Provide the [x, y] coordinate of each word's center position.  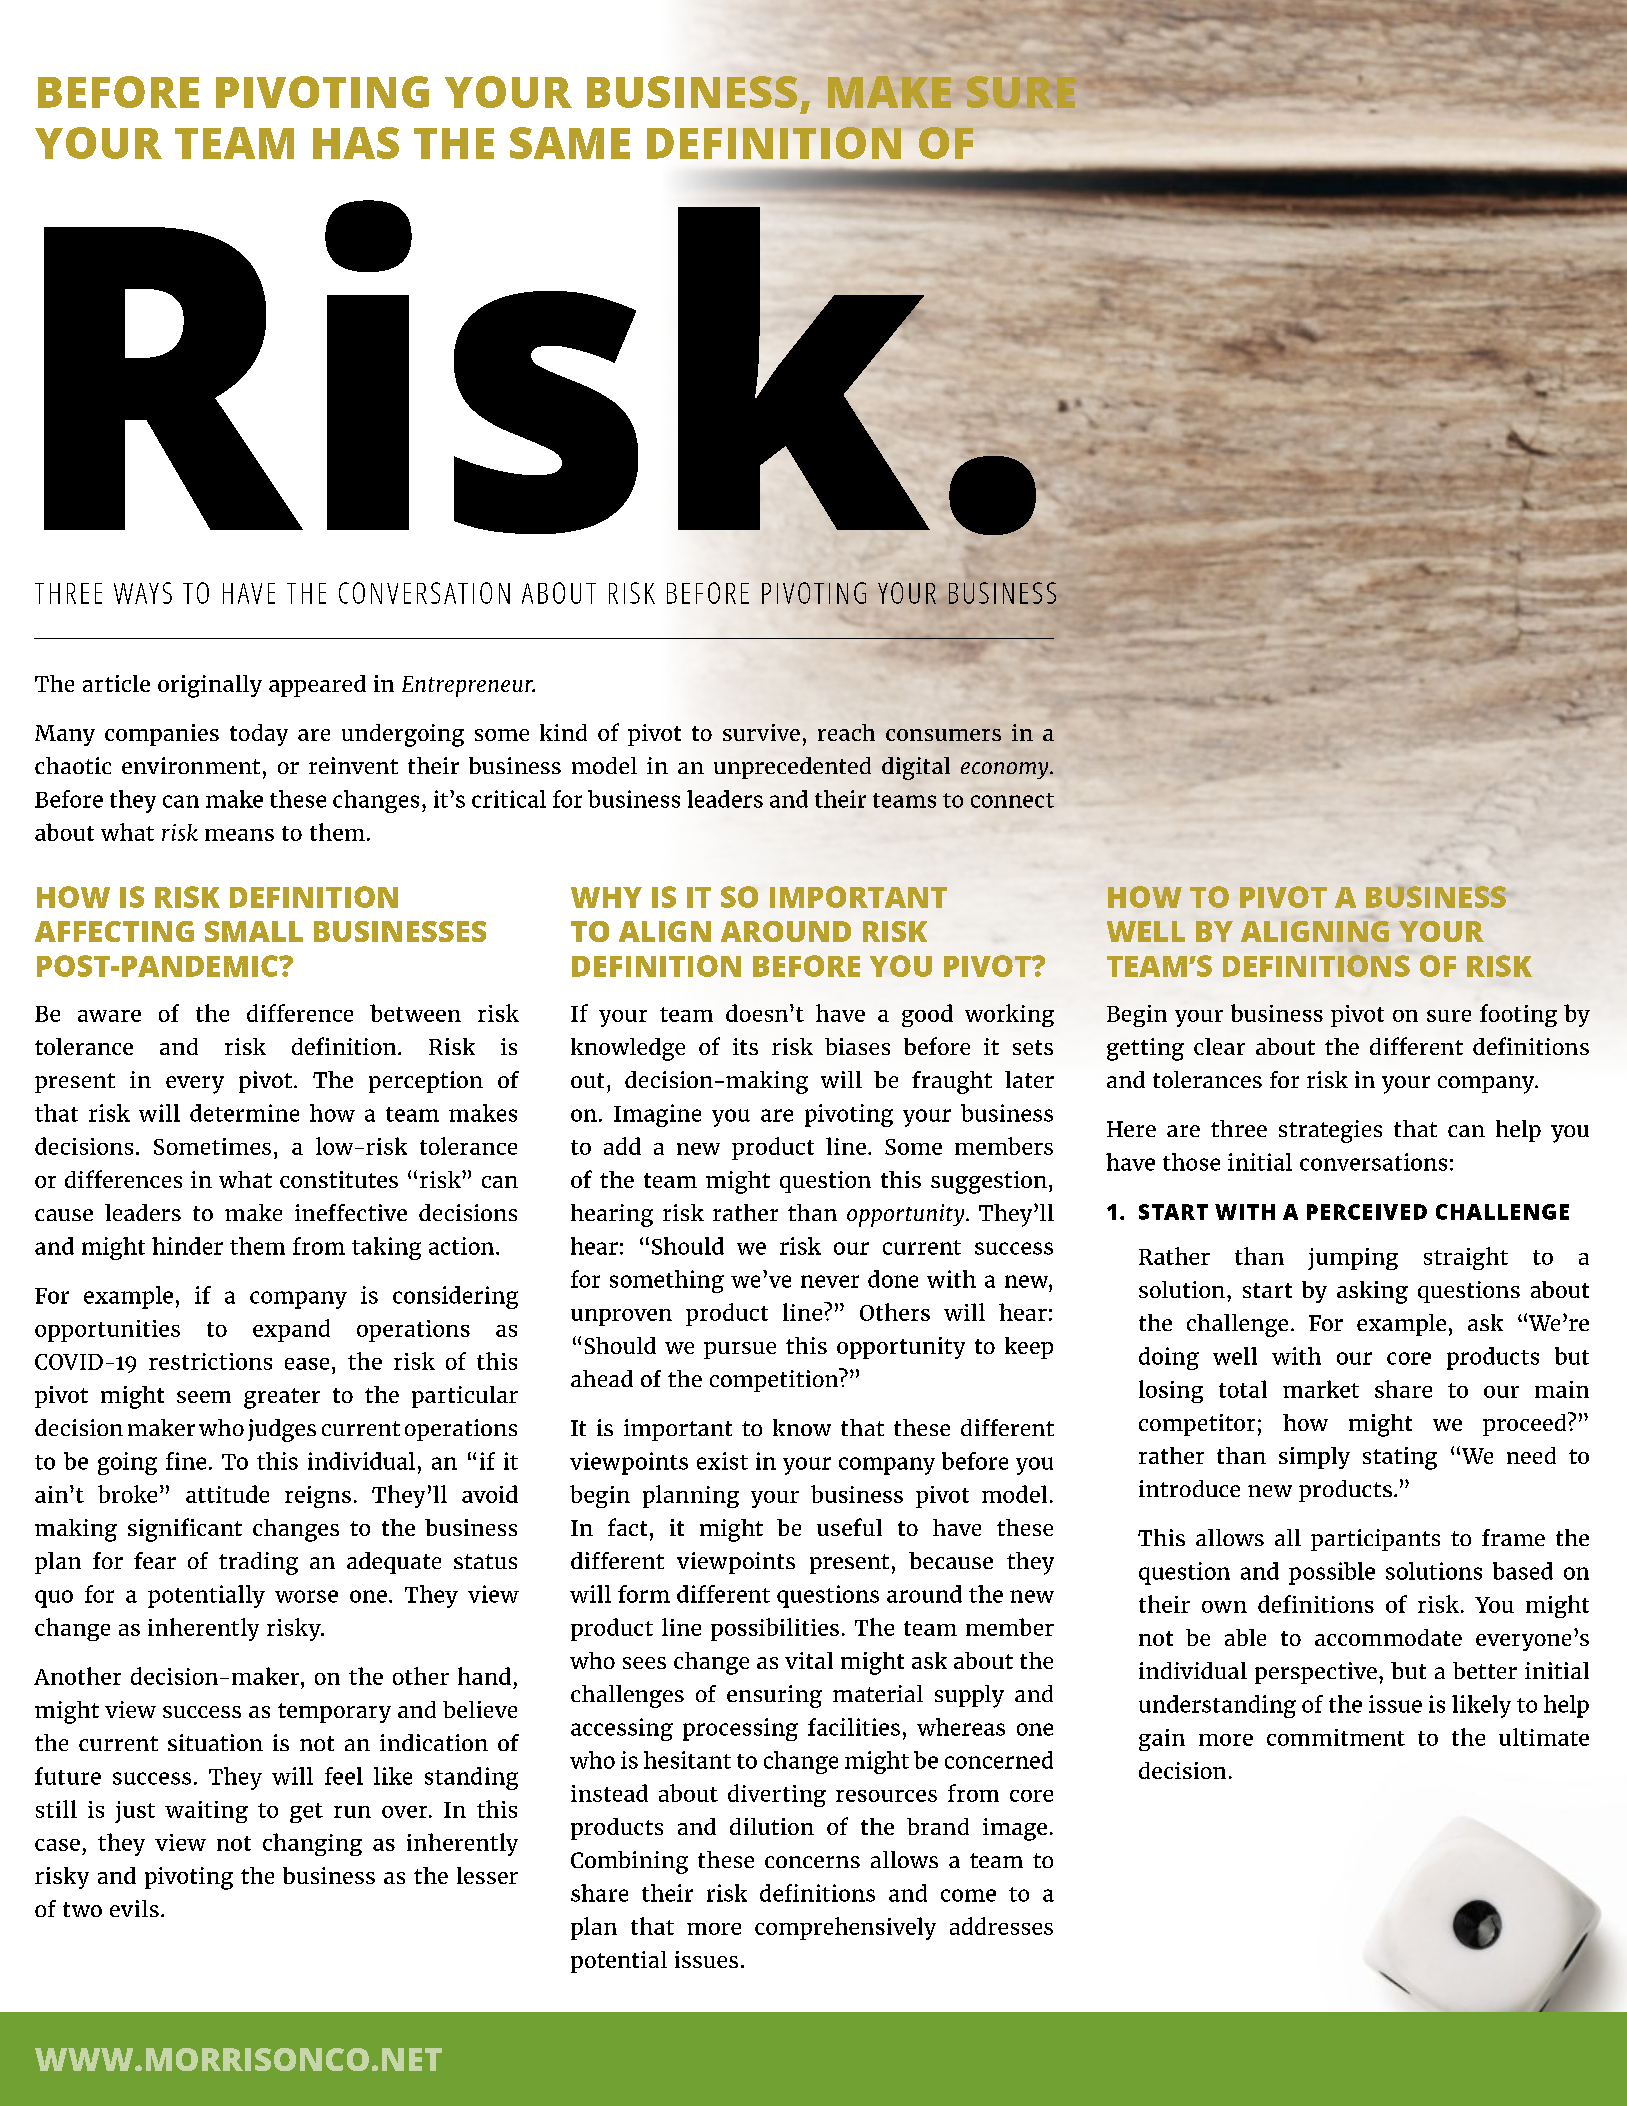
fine [186, 1461]
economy [1006, 770]
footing [1518, 1015]
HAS [356, 143]
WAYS [143, 593]
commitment [1336, 1737]
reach [846, 732]
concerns [812, 1862]
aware [109, 1016]
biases [857, 1046]
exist [722, 1461]
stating [1400, 1458]
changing [312, 1844]
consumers [943, 735]
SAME [570, 143]
